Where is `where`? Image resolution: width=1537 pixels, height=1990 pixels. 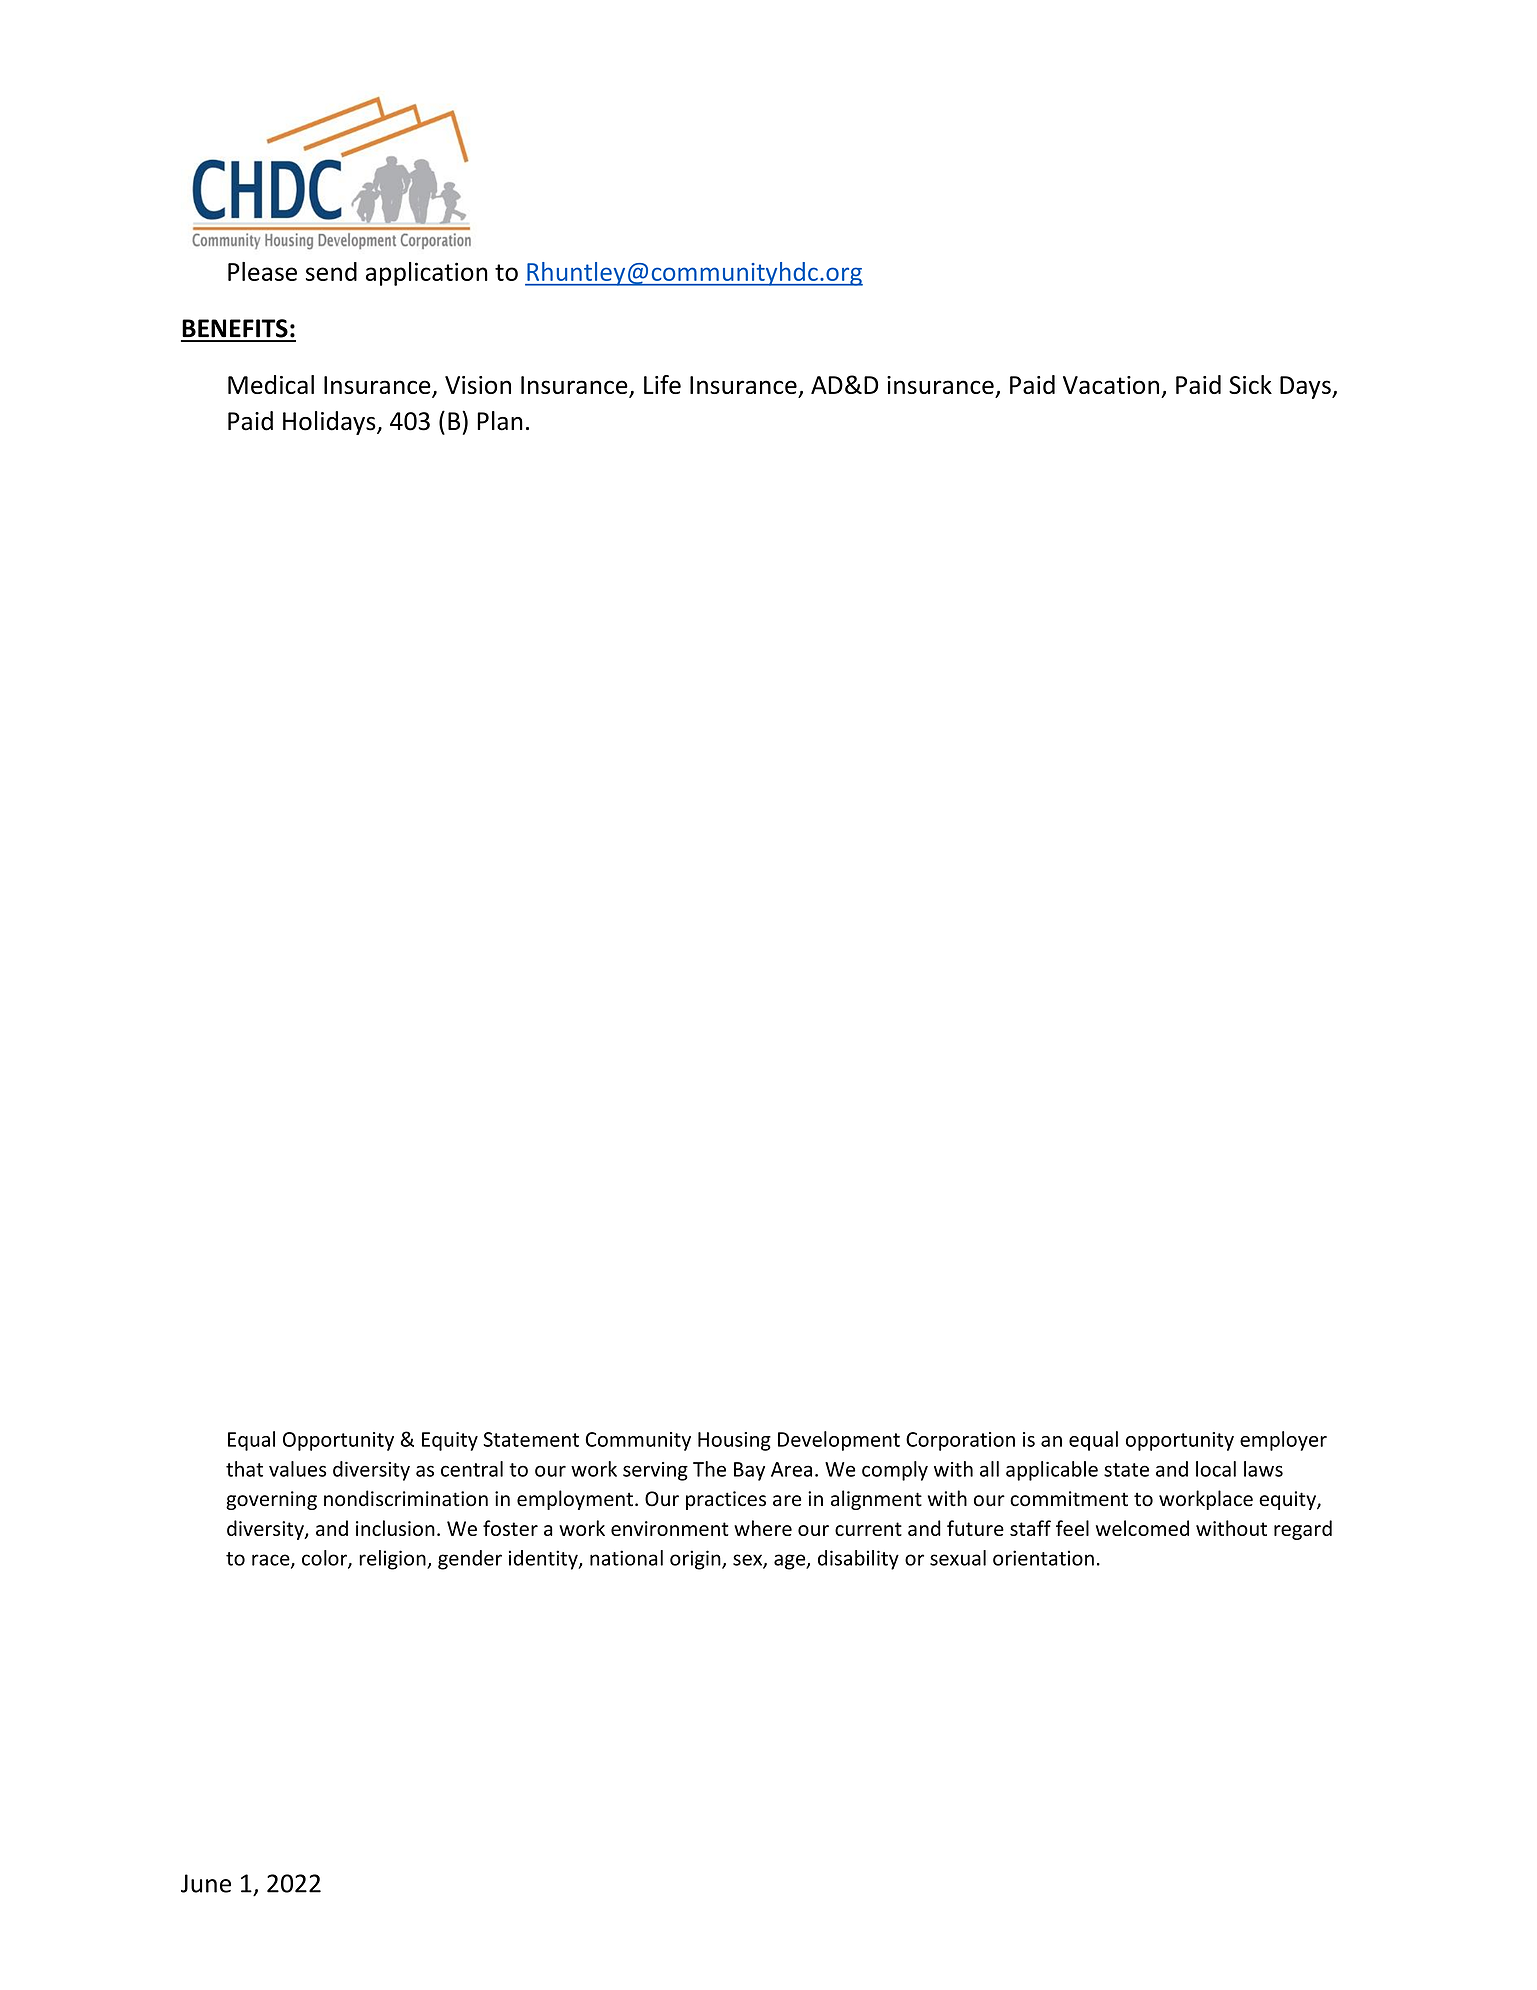
where is located at coordinates (763, 1528).
